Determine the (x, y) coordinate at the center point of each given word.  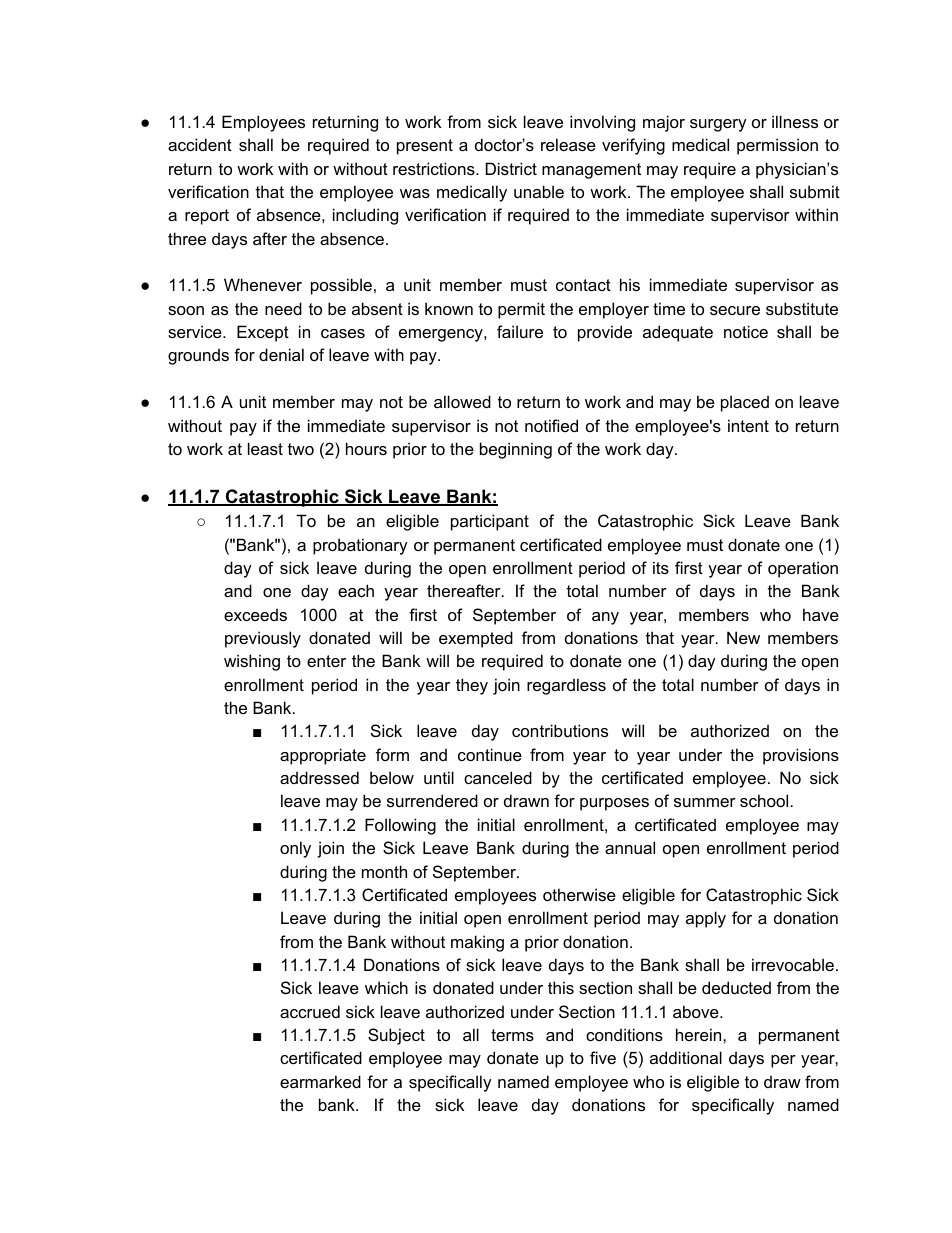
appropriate (323, 756)
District (511, 168)
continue (490, 754)
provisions (801, 756)
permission (777, 146)
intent (748, 425)
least (265, 448)
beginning (516, 450)
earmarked (320, 1081)
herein (700, 1034)
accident (200, 144)
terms (512, 1035)
